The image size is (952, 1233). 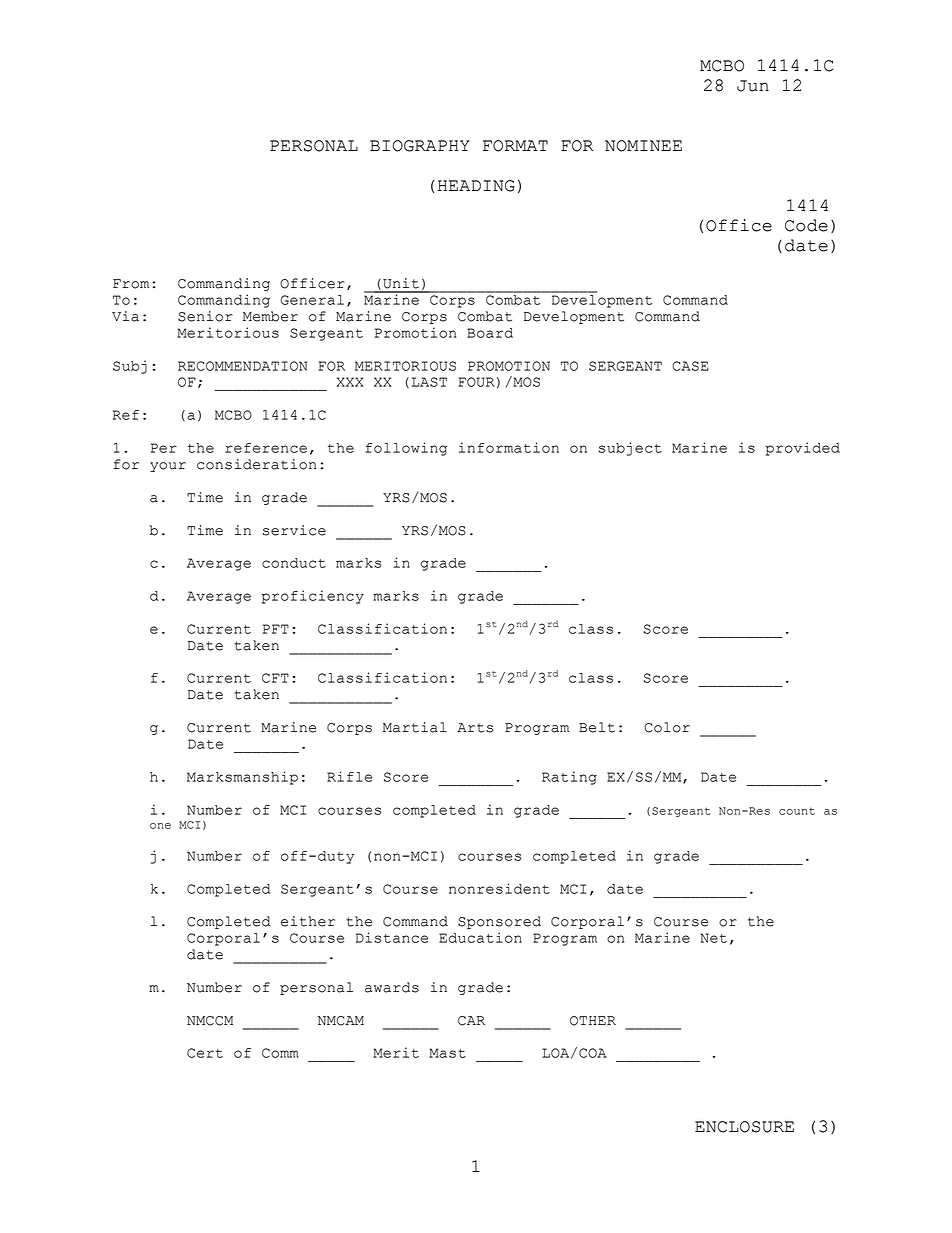 What do you see at coordinates (313, 597) in the page?
I see `proficiency` at bounding box center [313, 597].
